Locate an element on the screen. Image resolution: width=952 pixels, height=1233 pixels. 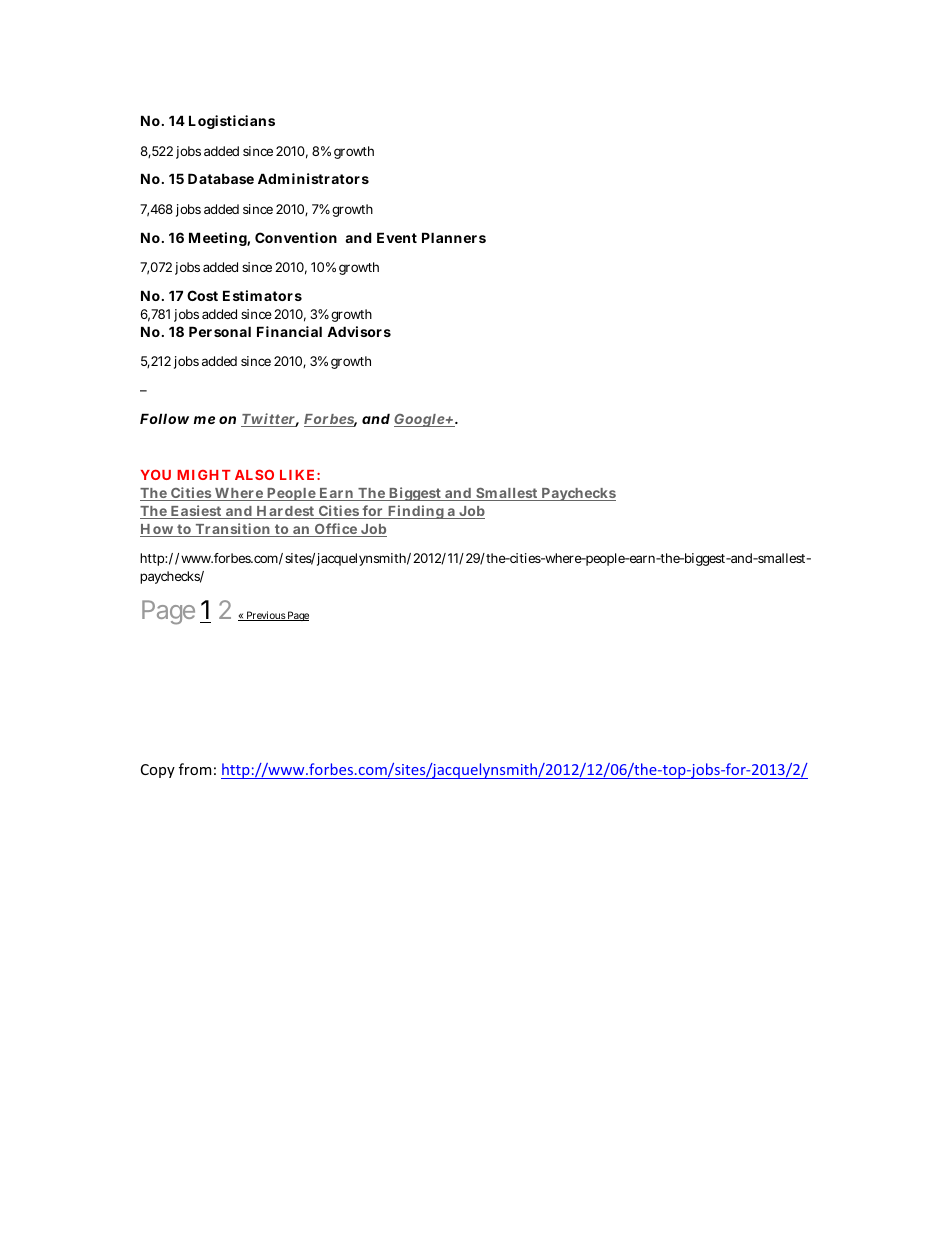
Event is located at coordinates (397, 237).
